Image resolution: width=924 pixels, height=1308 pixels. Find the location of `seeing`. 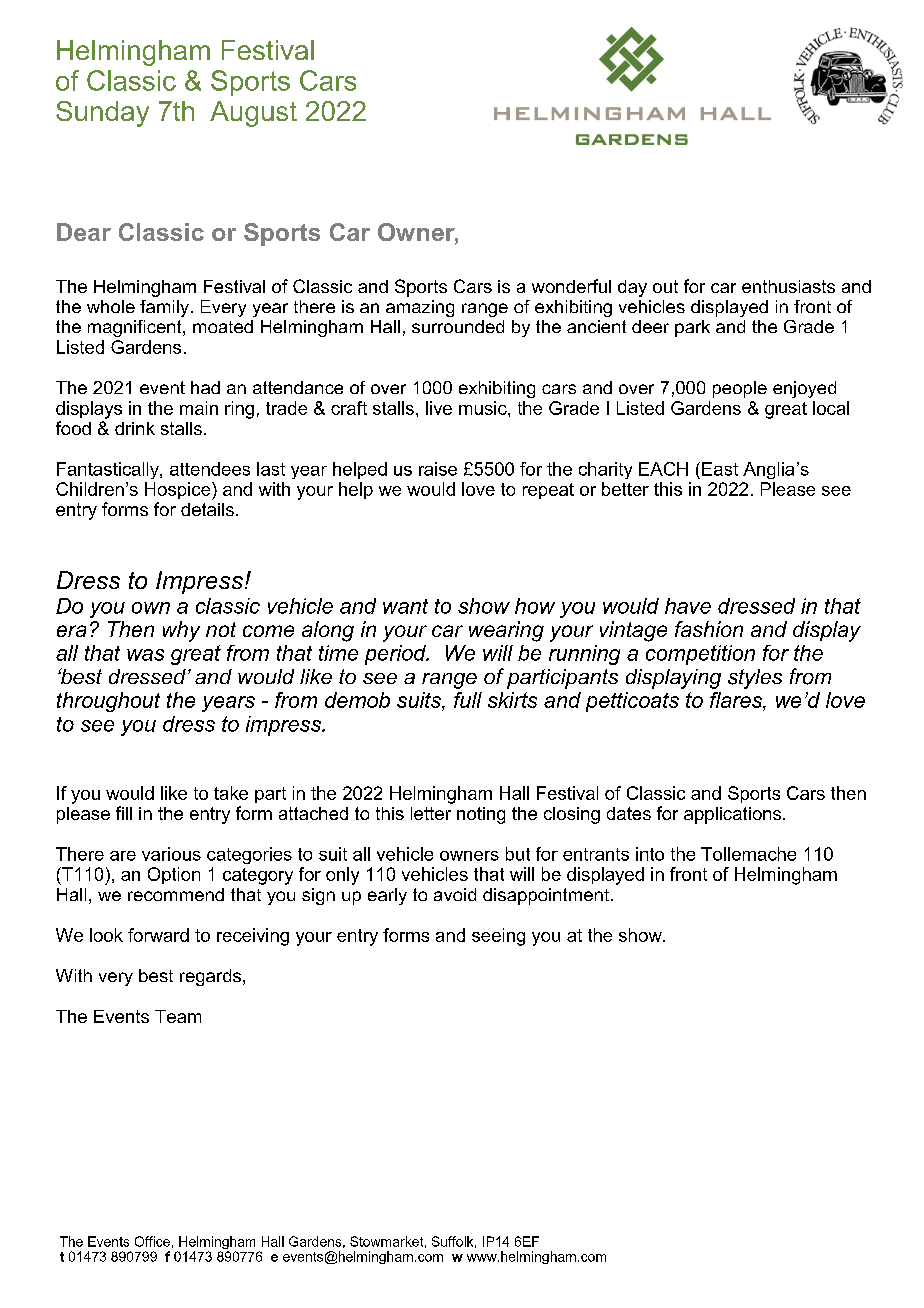

seeing is located at coordinates (498, 937).
